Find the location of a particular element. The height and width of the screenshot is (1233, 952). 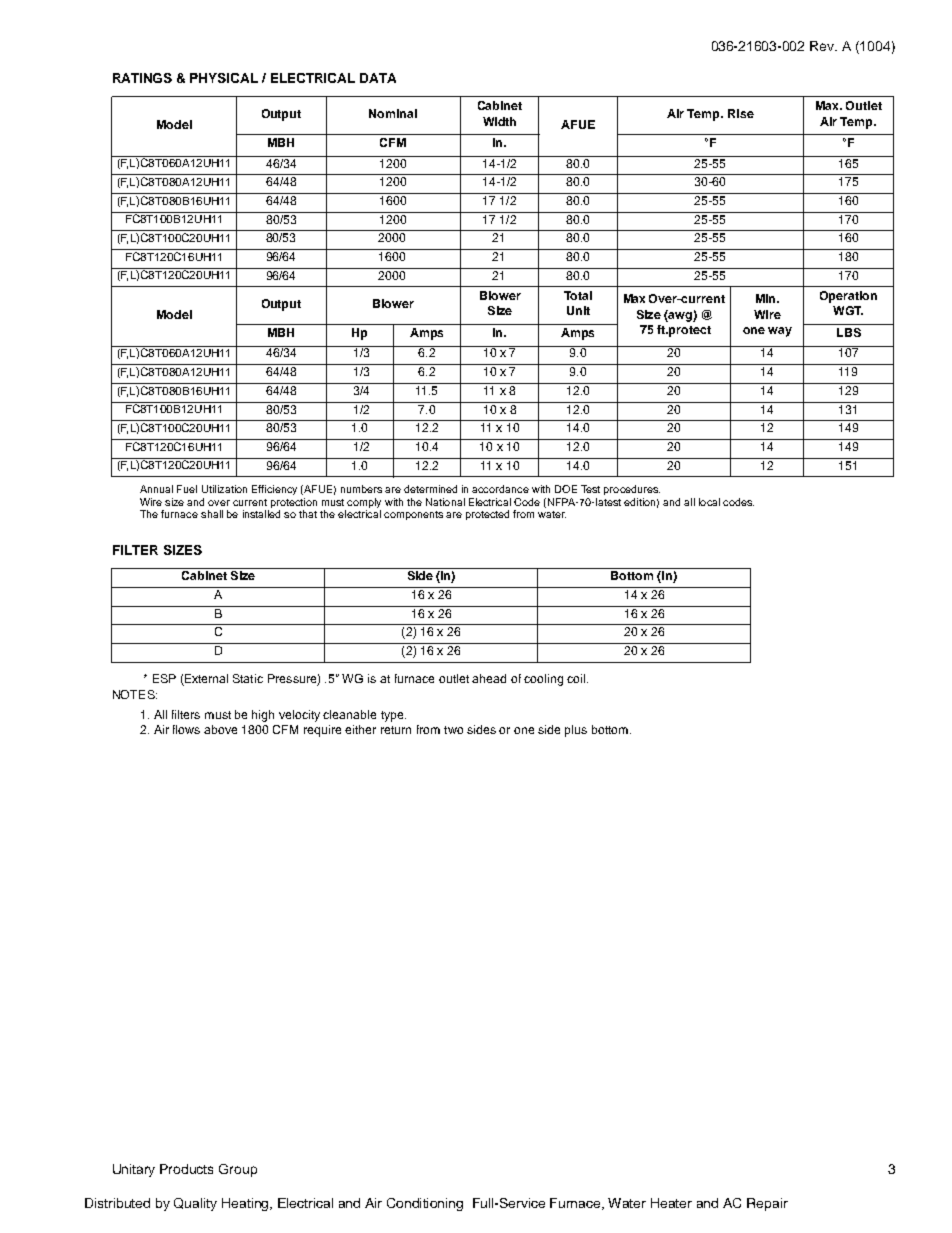

PHYSICAL is located at coordinates (224, 78).
